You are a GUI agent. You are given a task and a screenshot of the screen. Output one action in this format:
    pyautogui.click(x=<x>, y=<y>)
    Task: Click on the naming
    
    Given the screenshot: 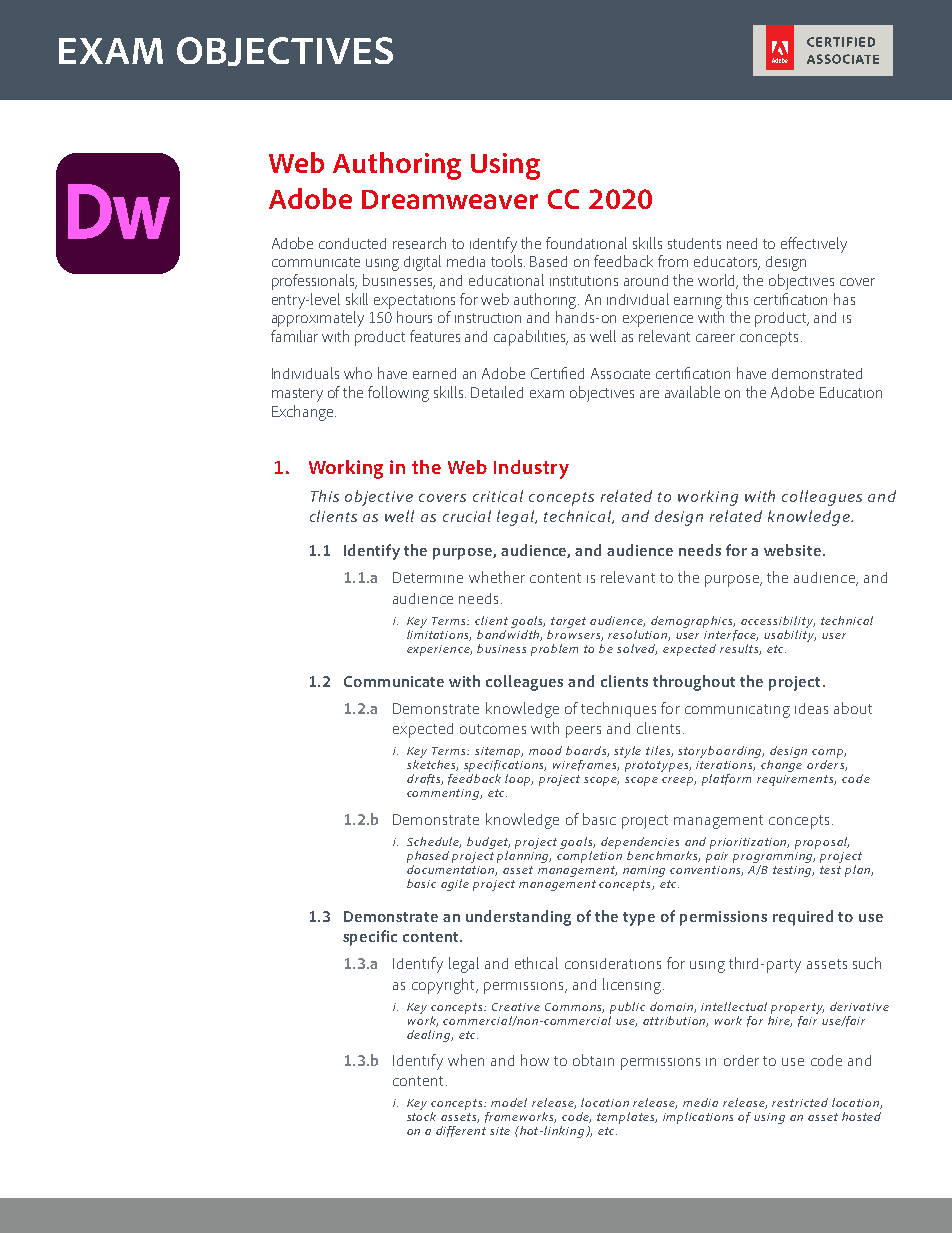 What is the action you would take?
    pyautogui.click(x=644, y=871)
